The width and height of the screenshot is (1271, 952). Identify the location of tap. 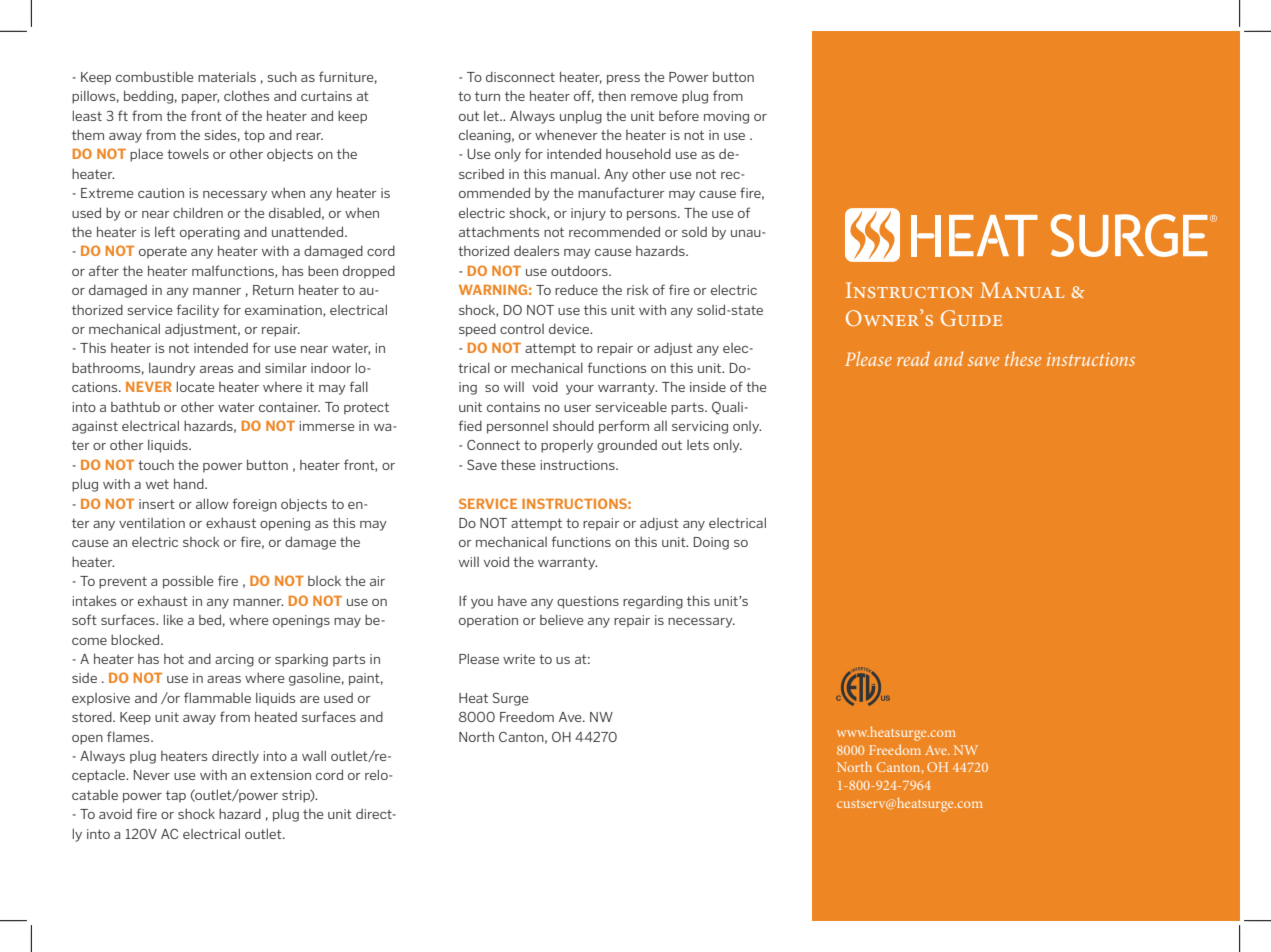
(176, 796).
